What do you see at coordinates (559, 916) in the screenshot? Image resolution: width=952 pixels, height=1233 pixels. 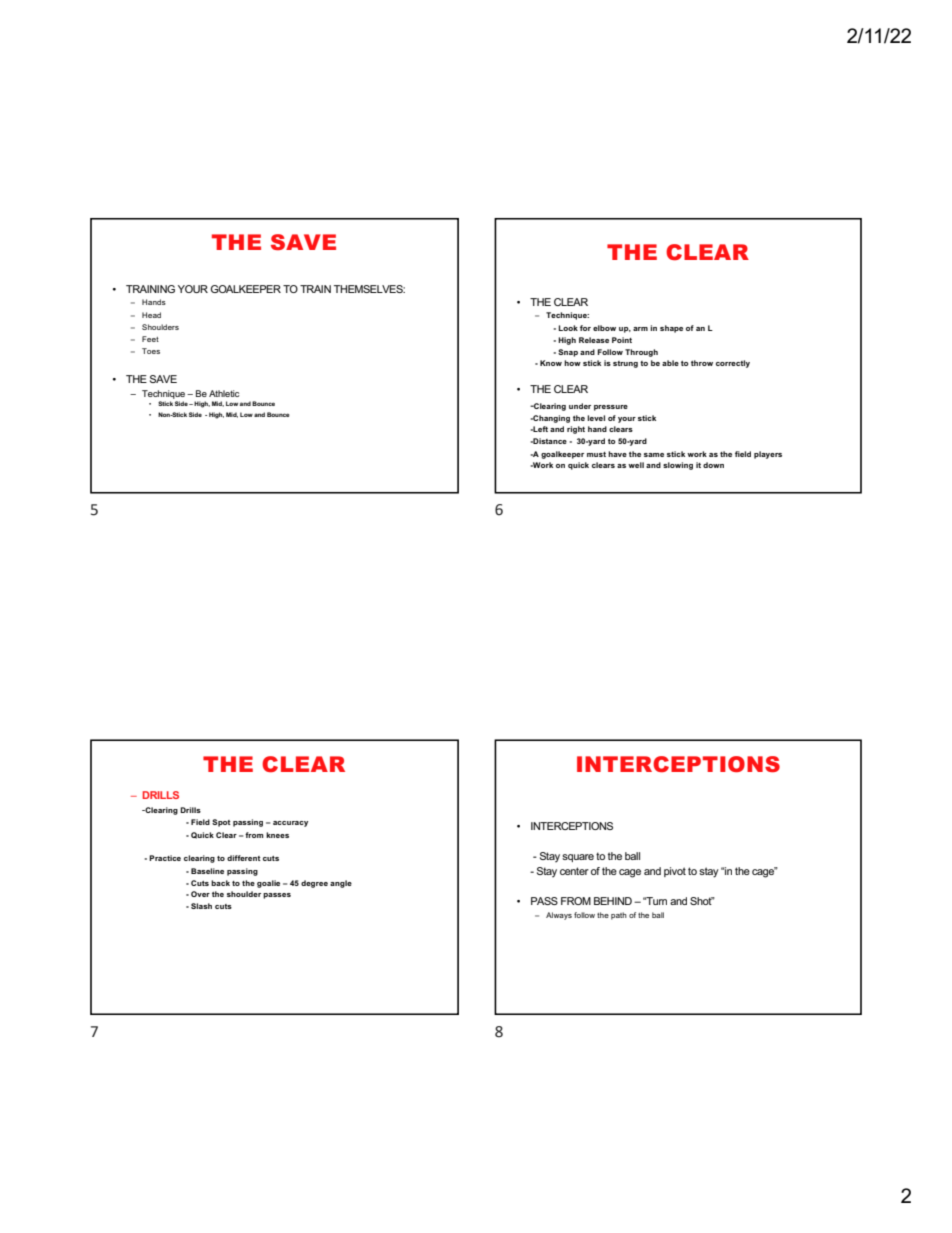 I see `Always` at bounding box center [559, 916].
